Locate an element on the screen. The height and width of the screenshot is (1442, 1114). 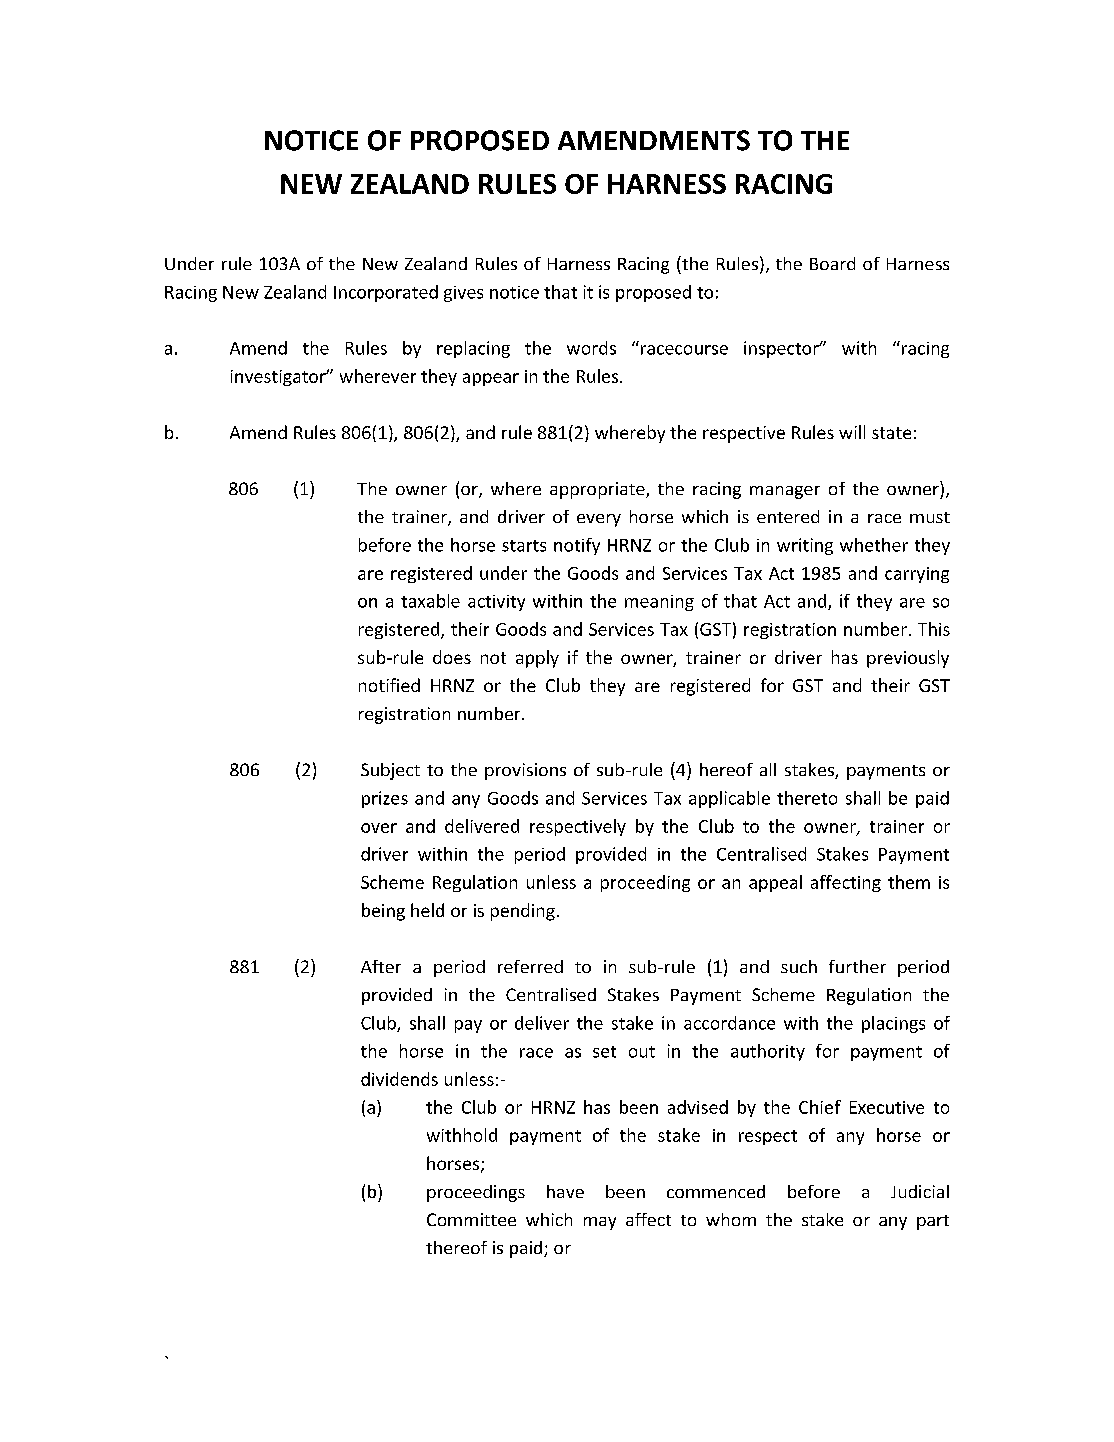
Subject is located at coordinates (390, 771).
